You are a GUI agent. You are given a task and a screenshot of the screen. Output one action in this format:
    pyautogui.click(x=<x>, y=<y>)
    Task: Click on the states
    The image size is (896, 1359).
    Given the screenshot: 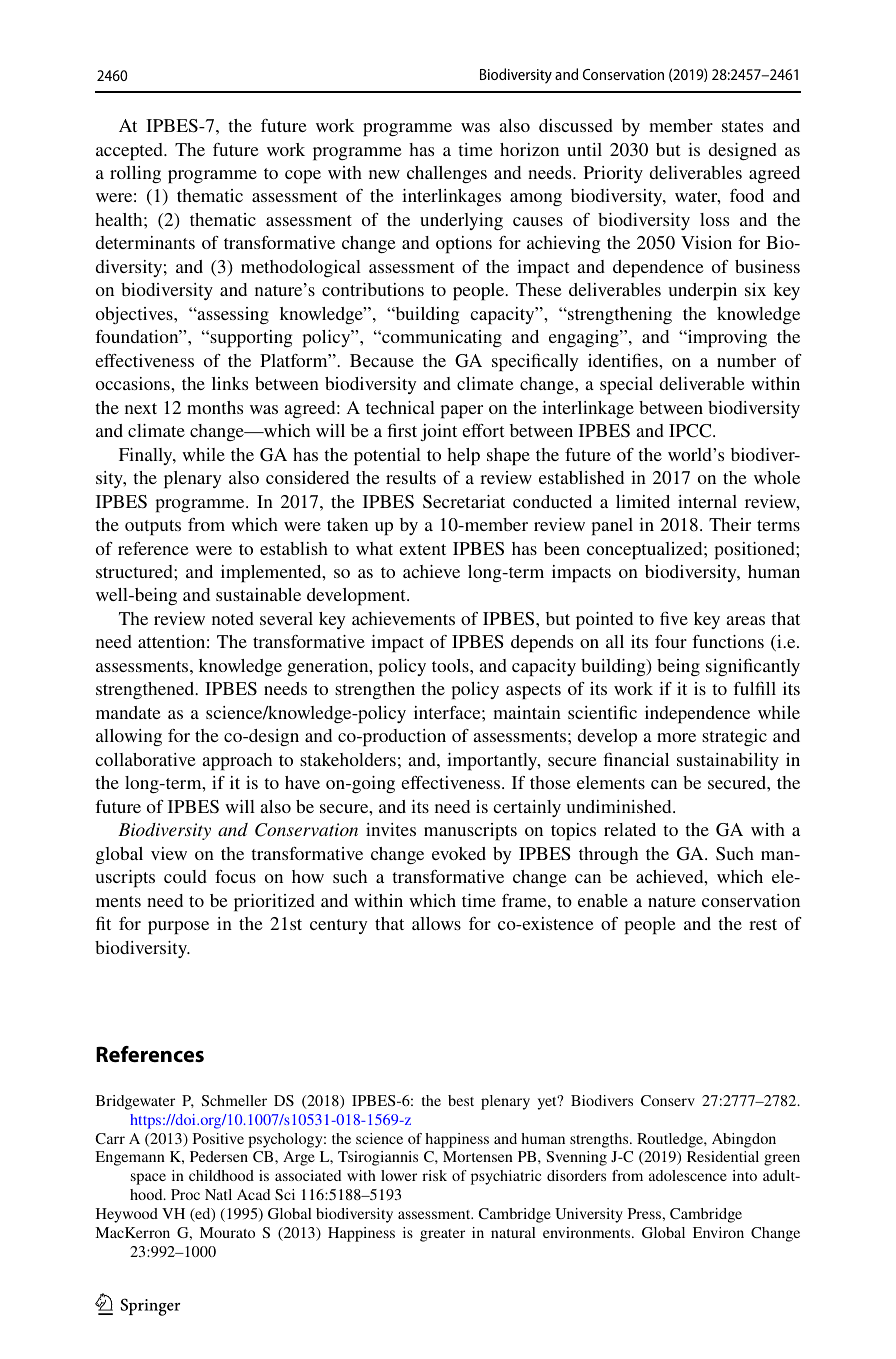 What is the action you would take?
    pyautogui.click(x=742, y=126)
